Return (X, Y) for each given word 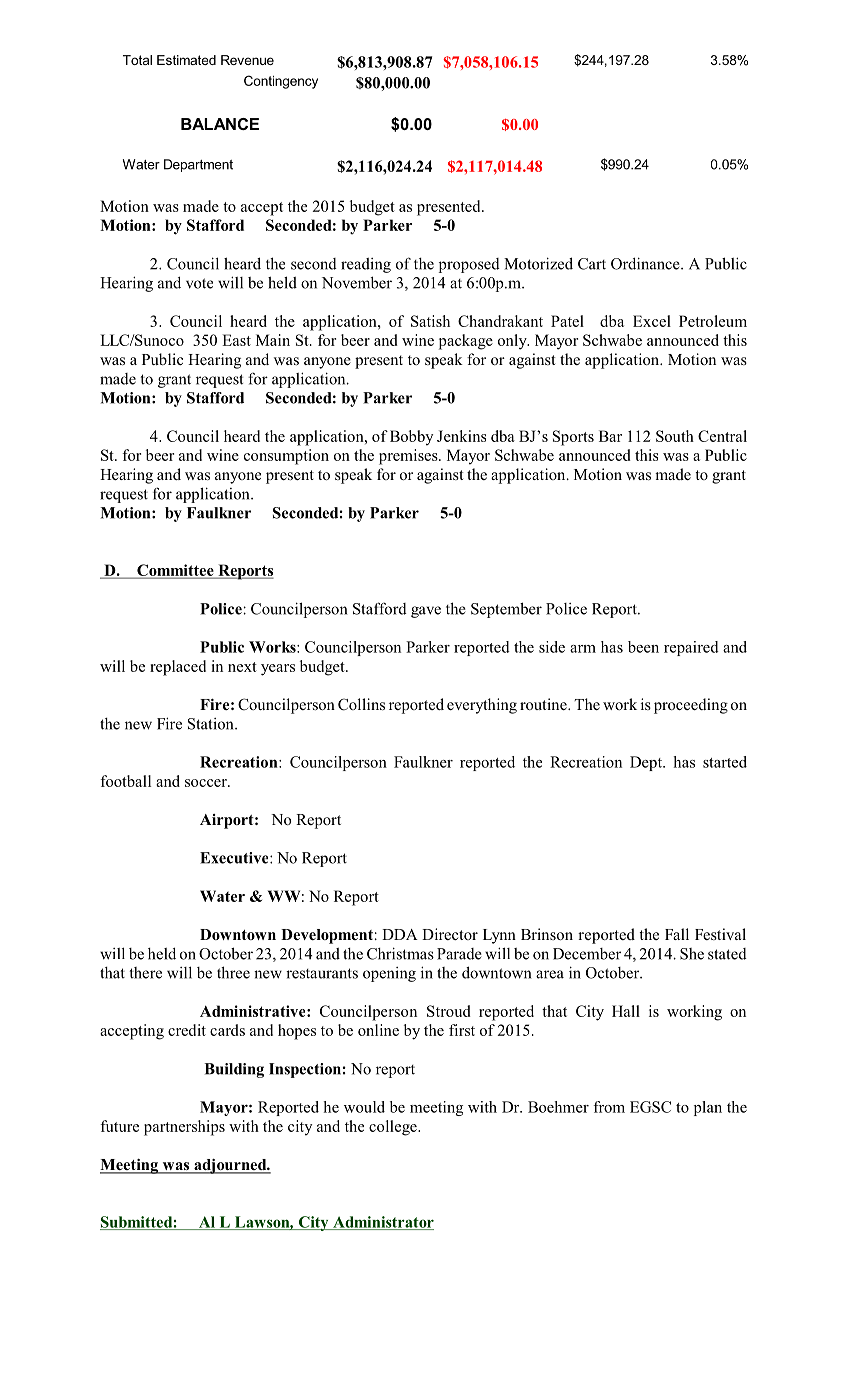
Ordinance (646, 263)
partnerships (184, 1128)
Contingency (281, 82)
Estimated (186, 60)
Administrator (382, 1223)
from (609, 1107)
